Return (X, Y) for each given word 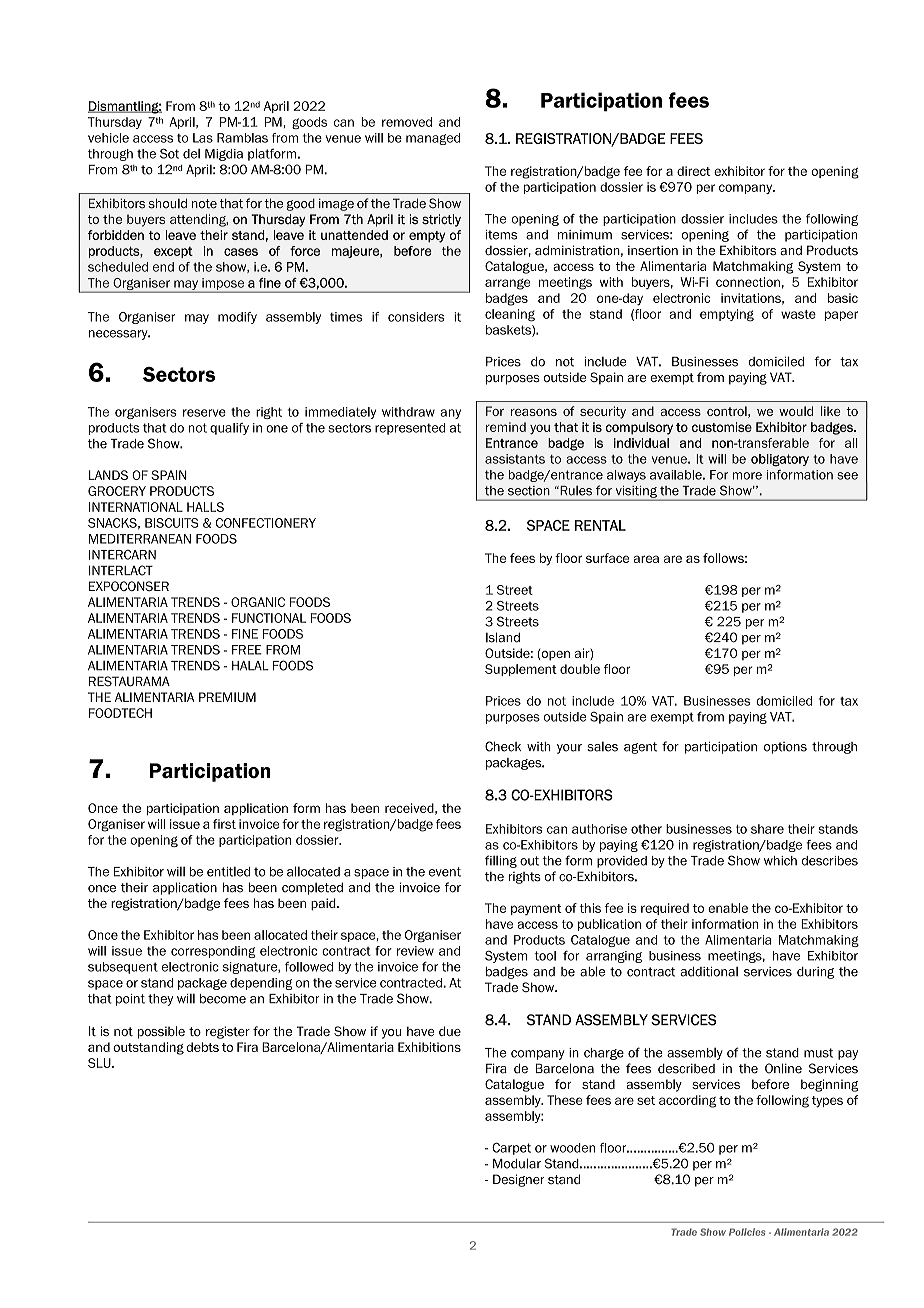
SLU (100, 1063)
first (224, 824)
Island (503, 637)
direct (694, 171)
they (160, 1000)
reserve (204, 413)
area (646, 559)
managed (433, 139)
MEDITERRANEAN (140, 539)
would (796, 411)
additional (709, 972)
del (191, 154)
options (785, 748)
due (450, 1031)
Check (503, 746)
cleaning (510, 315)
